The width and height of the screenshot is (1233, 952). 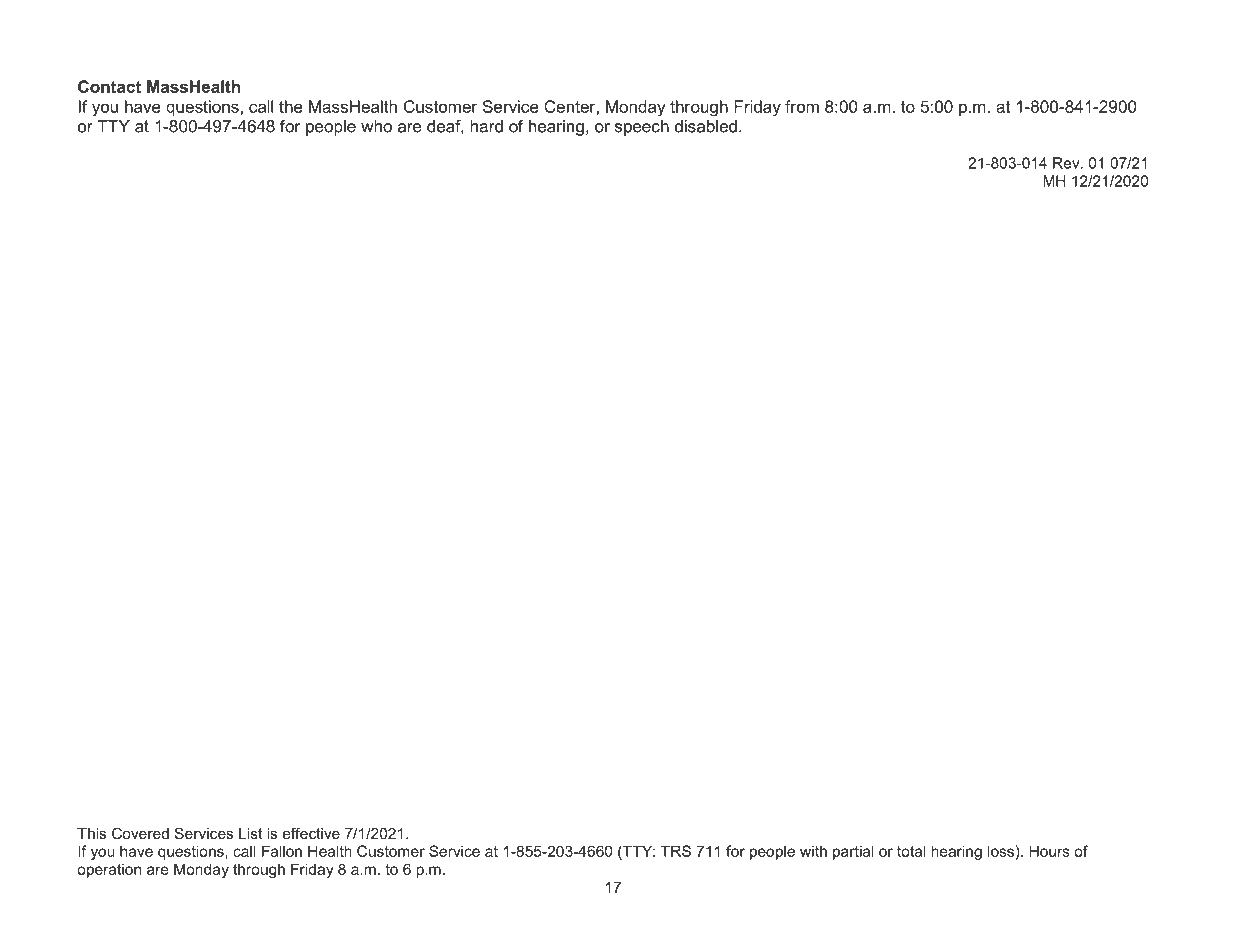 What do you see at coordinates (802, 106) in the screenshot?
I see `from` at bounding box center [802, 106].
